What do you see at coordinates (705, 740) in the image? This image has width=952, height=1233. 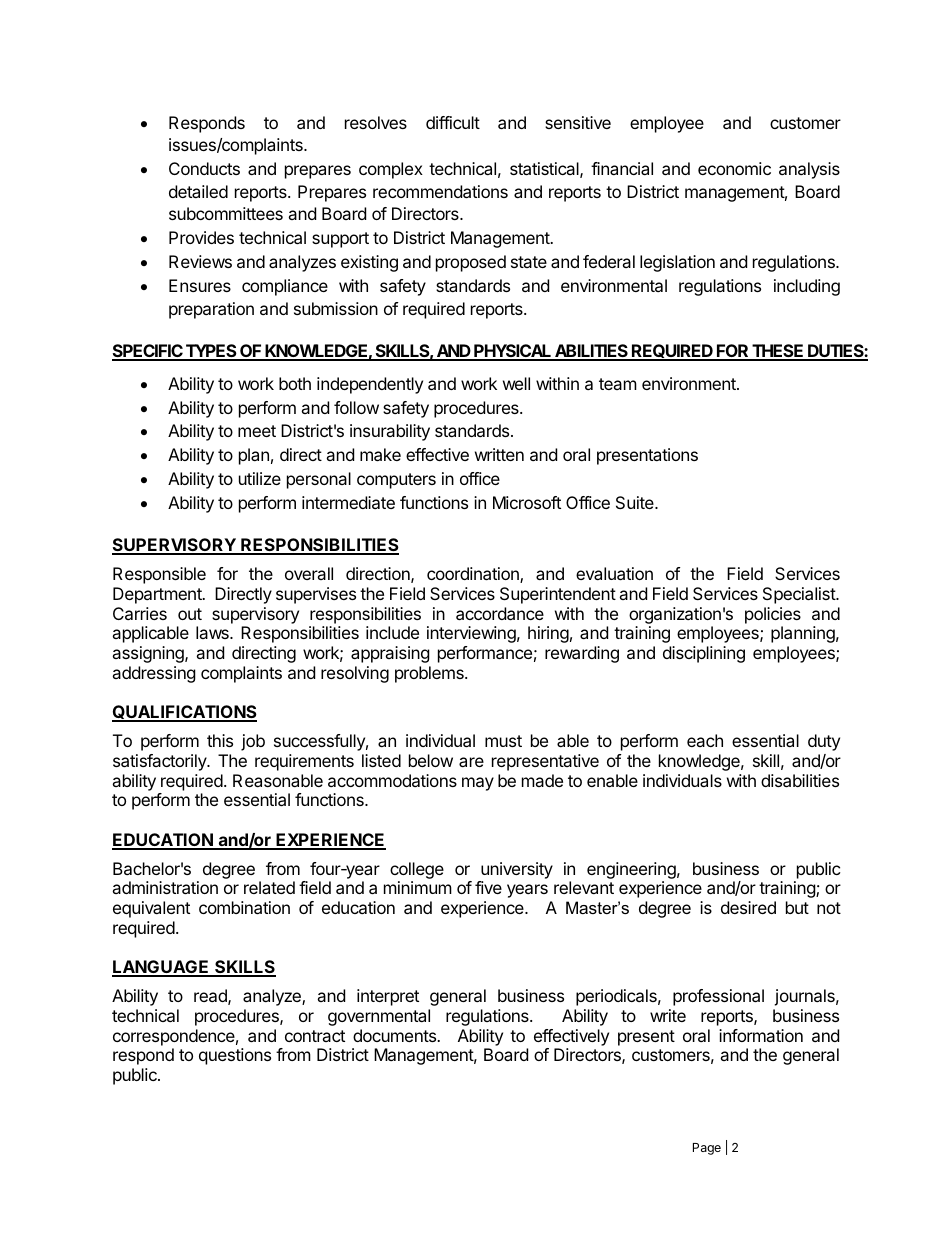 I see `each` at bounding box center [705, 740].
